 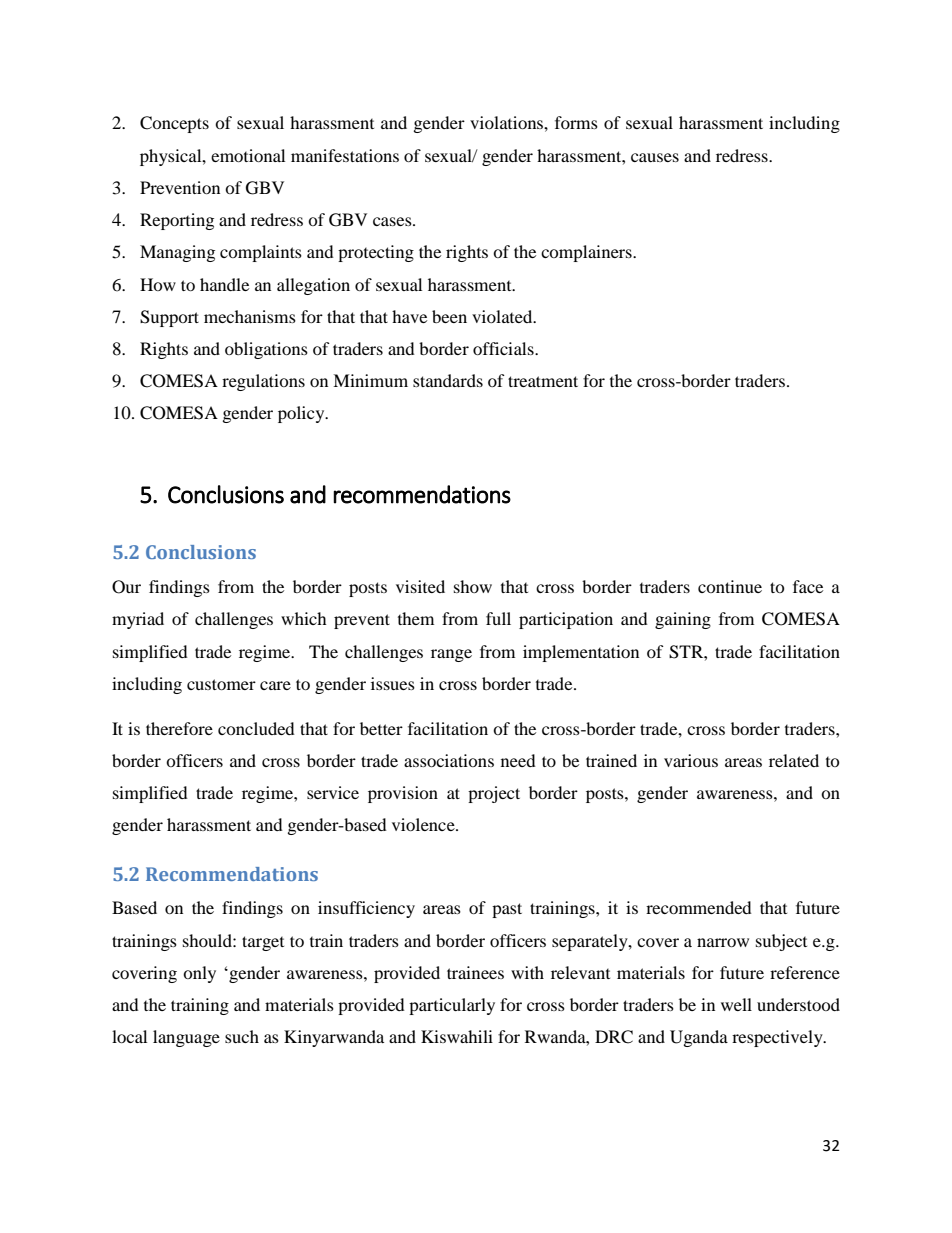 I want to click on emotional, so click(x=248, y=155).
